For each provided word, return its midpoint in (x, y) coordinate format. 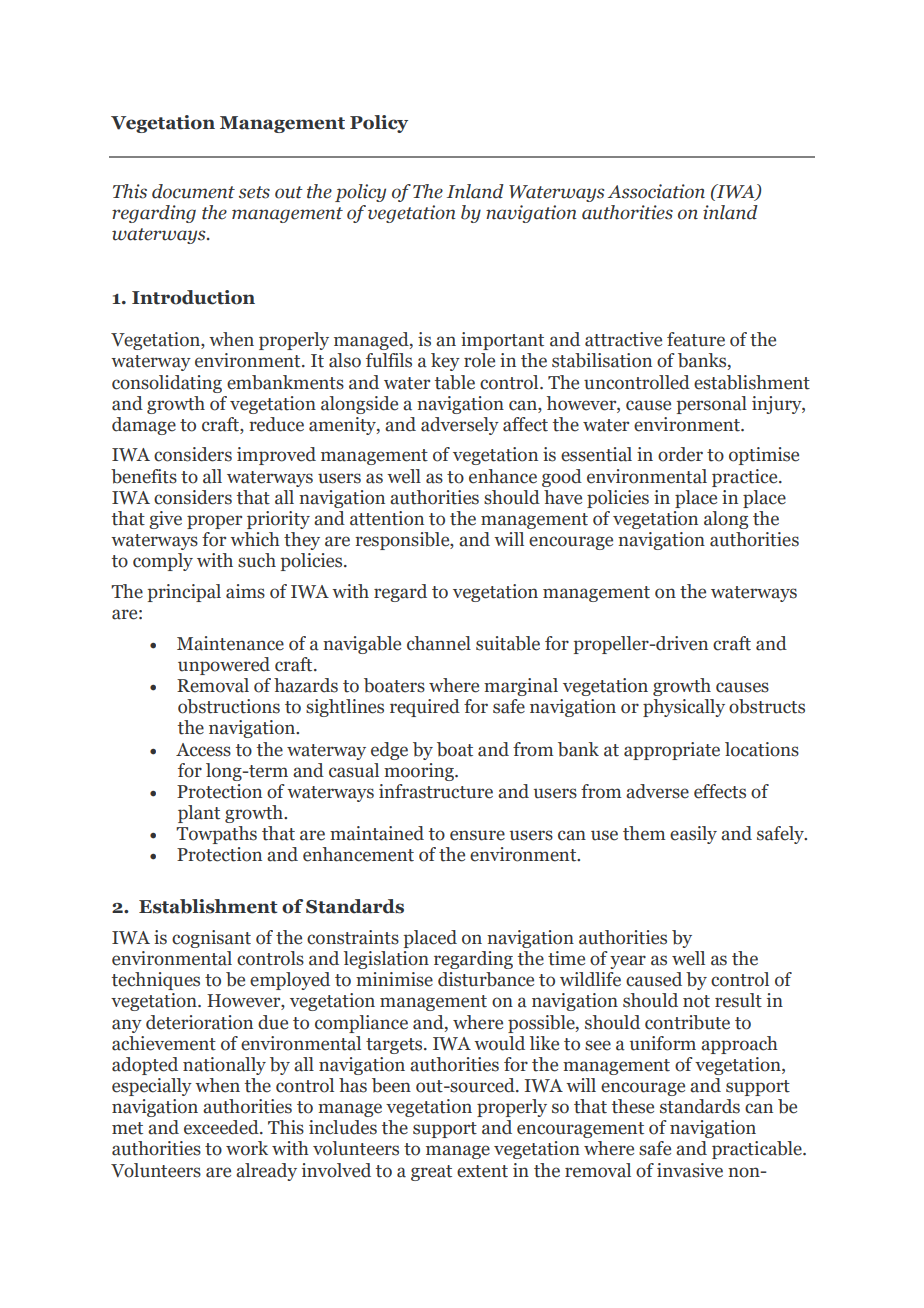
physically (684, 708)
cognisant (211, 939)
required (425, 708)
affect (525, 424)
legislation (386, 960)
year (628, 962)
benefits (144, 476)
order (680, 454)
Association (656, 191)
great (431, 1173)
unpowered (224, 666)
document (193, 191)
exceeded (222, 1127)
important (502, 341)
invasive (690, 1170)
